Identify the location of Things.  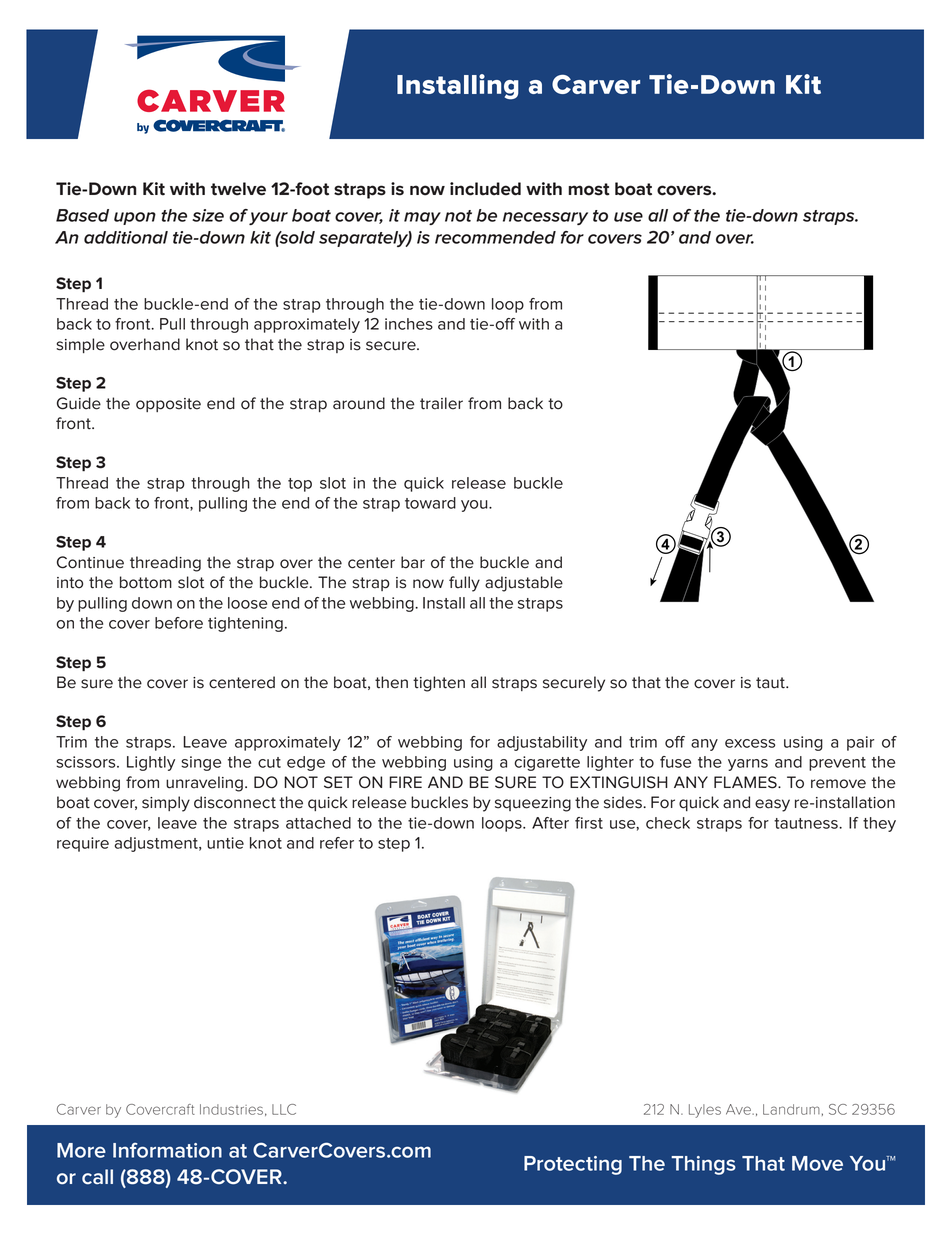
(703, 1165).
